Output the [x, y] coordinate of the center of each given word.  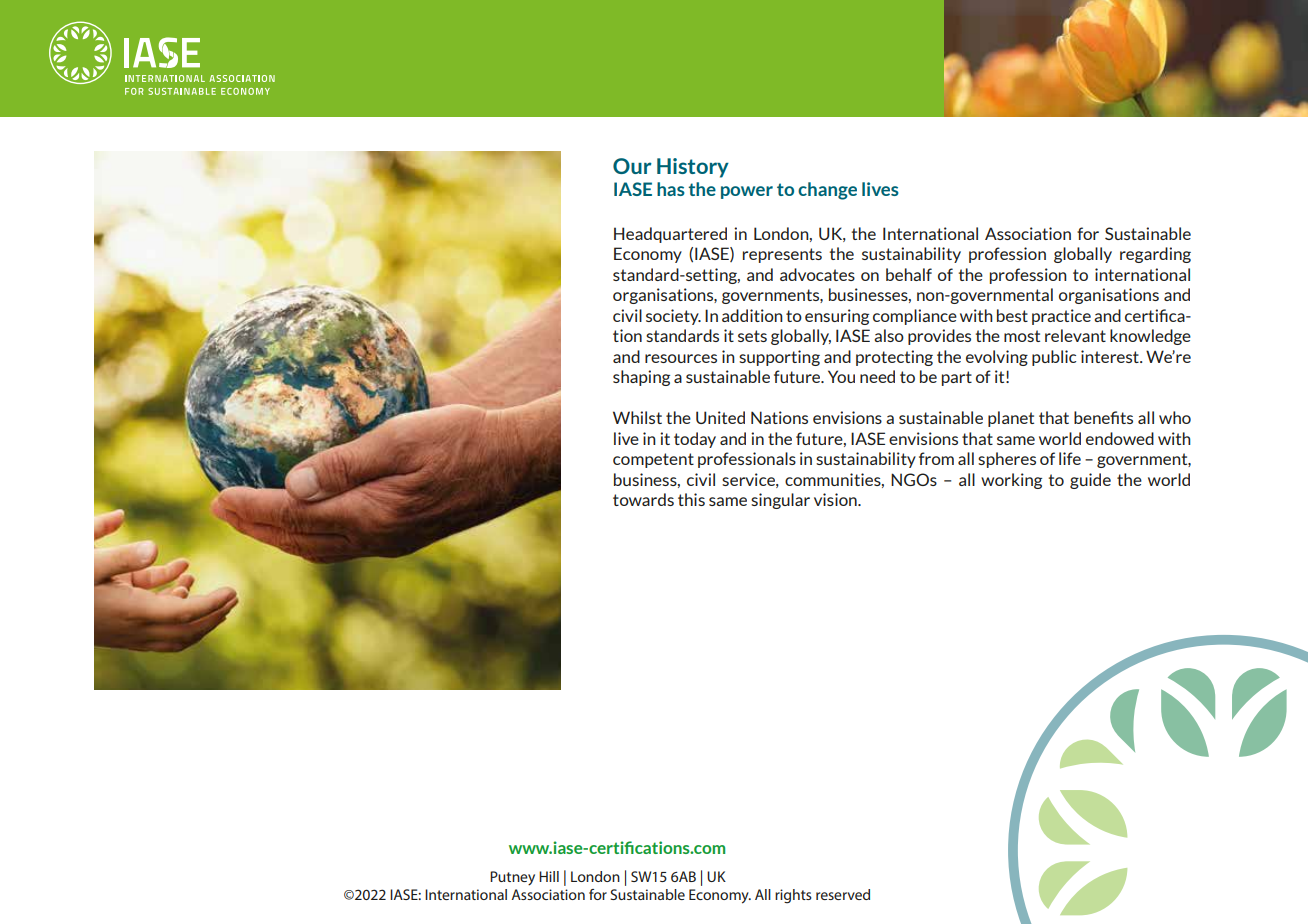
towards [643, 499]
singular [780, 501]
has [671, 189]
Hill [549, 876]
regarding [1155, 255]
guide [1090, 481]
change [827, 191]
